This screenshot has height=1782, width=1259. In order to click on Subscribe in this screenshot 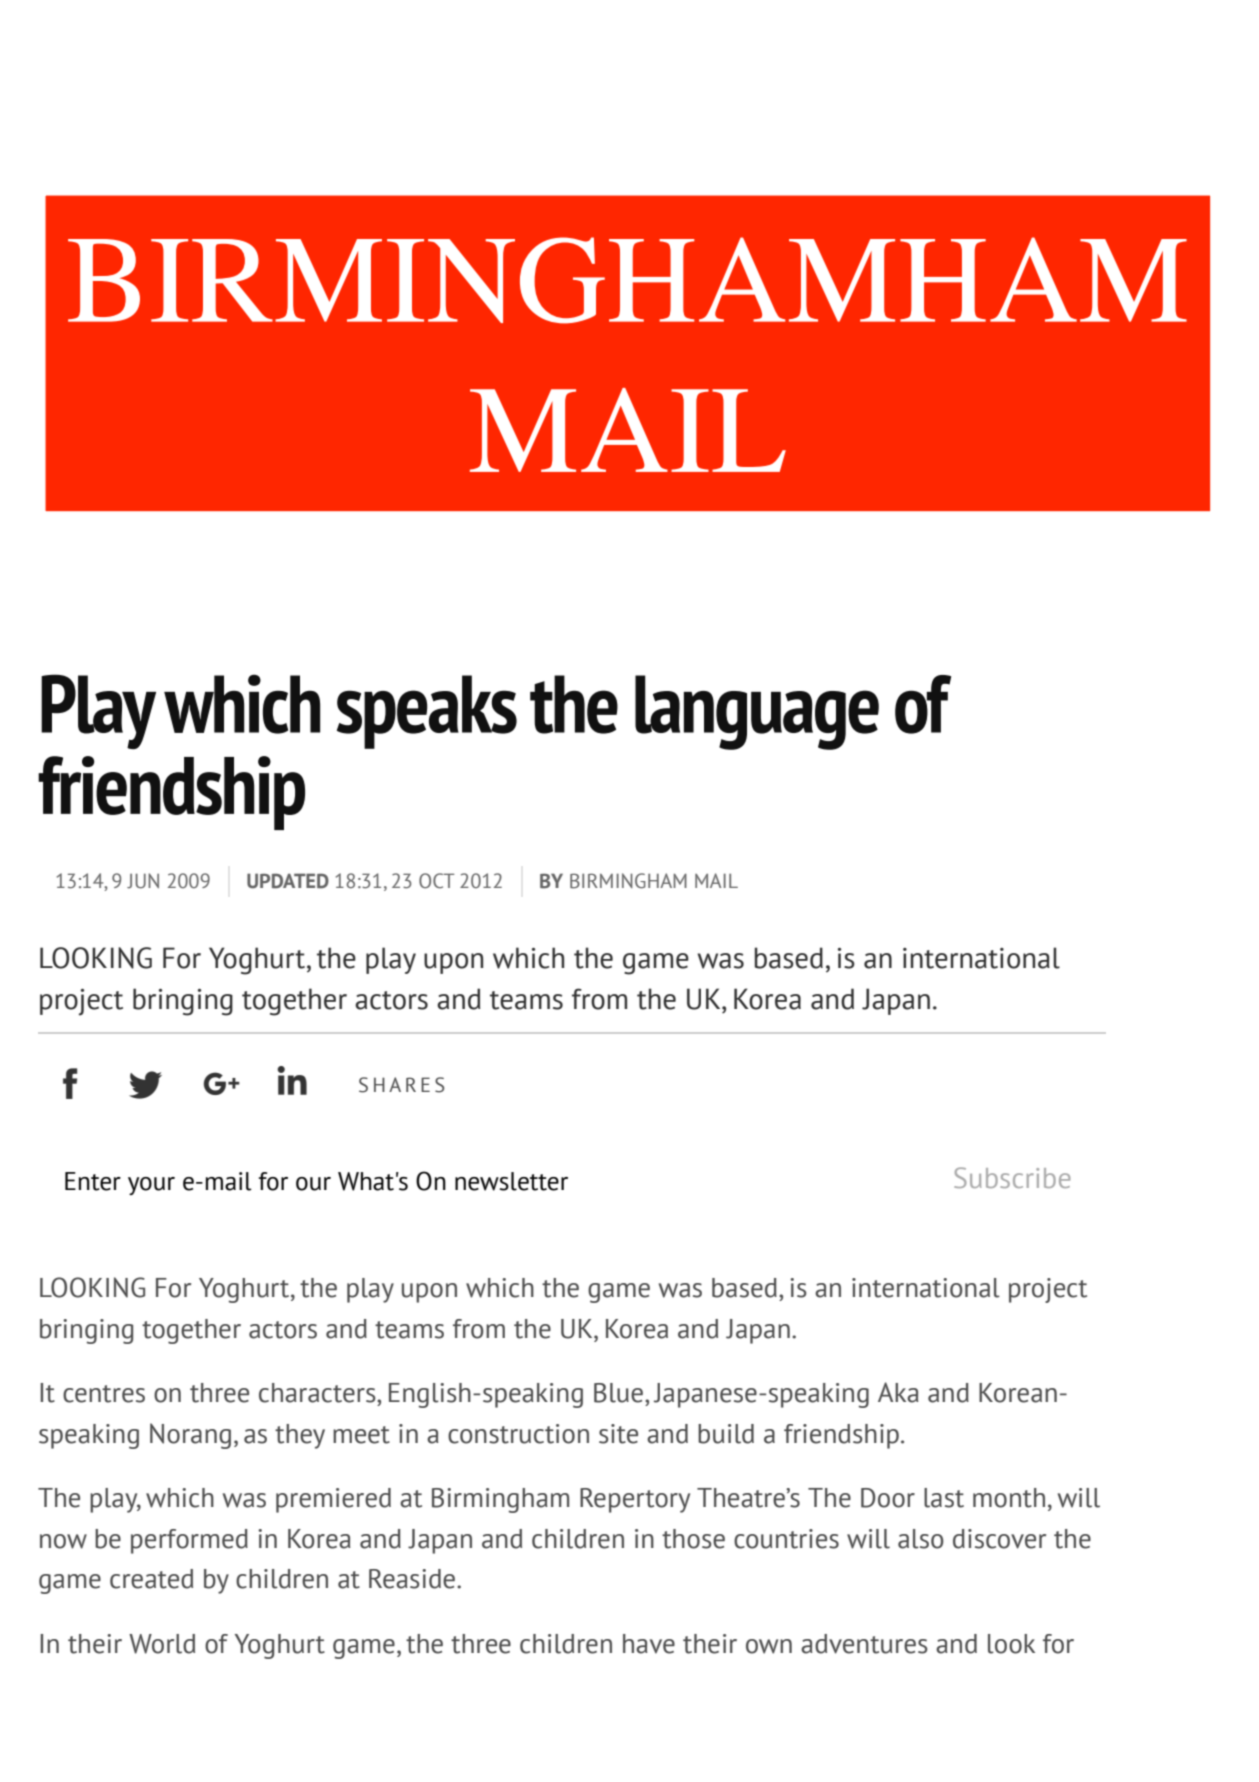, I will do `click(1012, 1177)`.
